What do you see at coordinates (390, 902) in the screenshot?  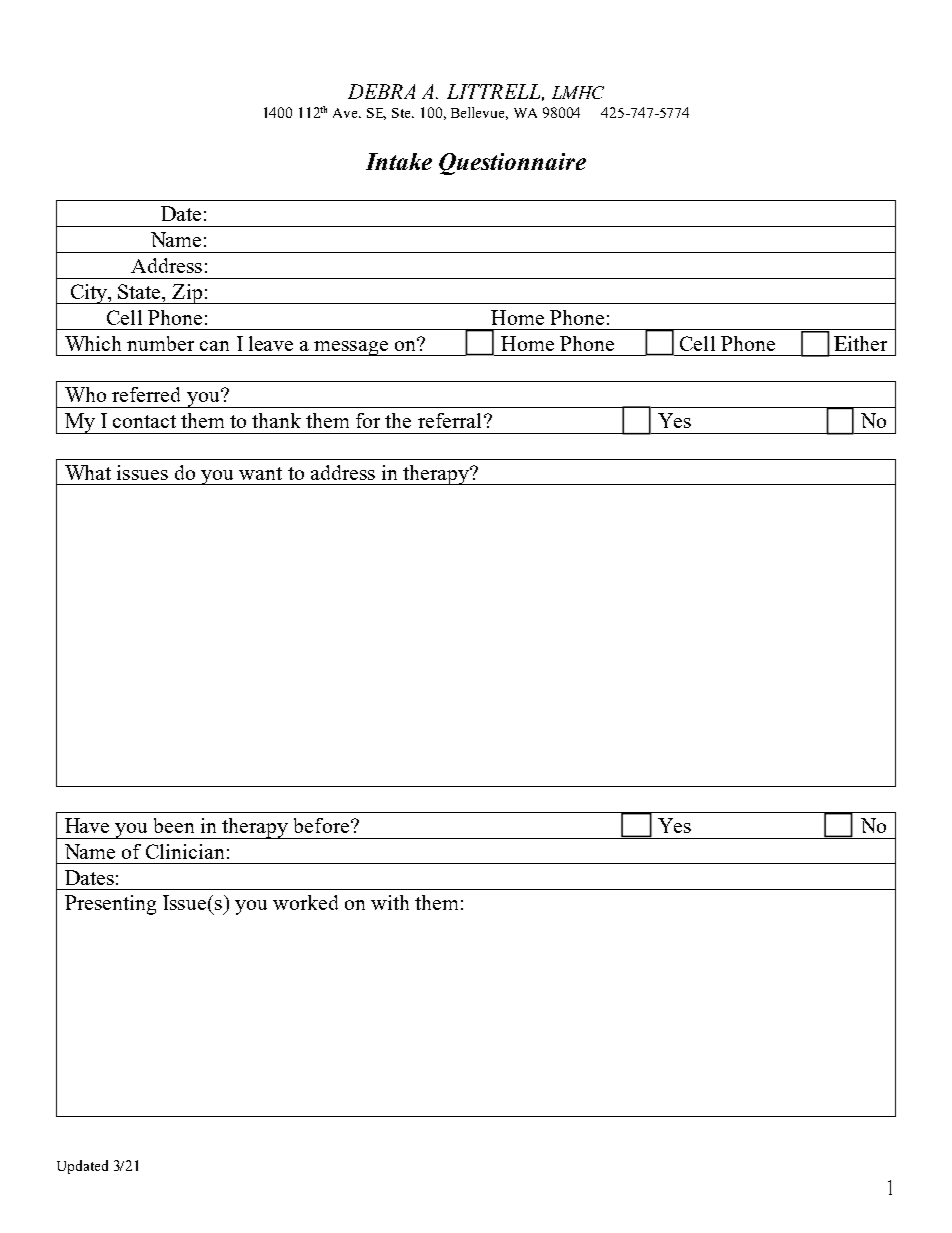 I see `with` at bounding box center [390, 902].
